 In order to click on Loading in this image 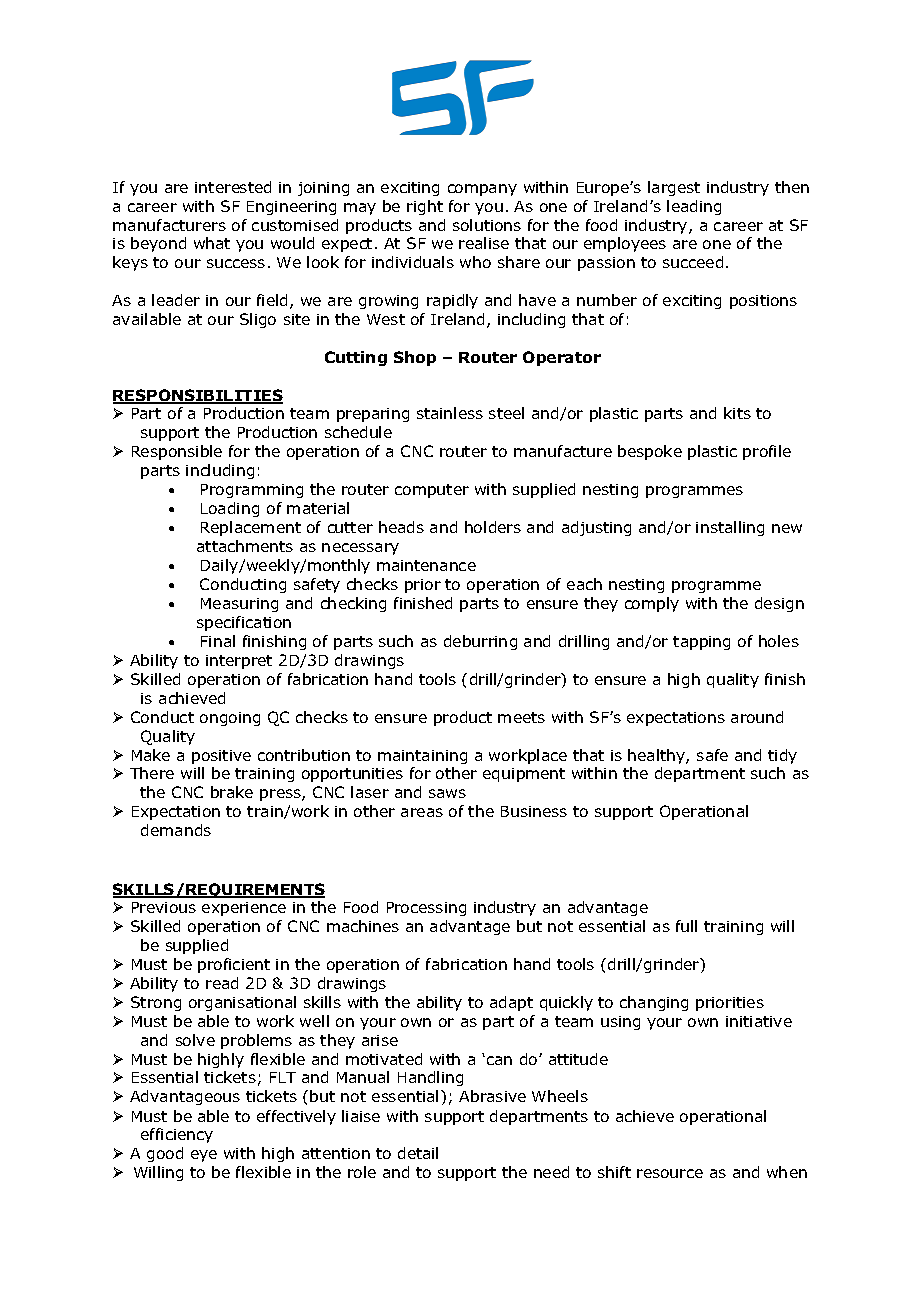, I will do `click(230, 509)`.
